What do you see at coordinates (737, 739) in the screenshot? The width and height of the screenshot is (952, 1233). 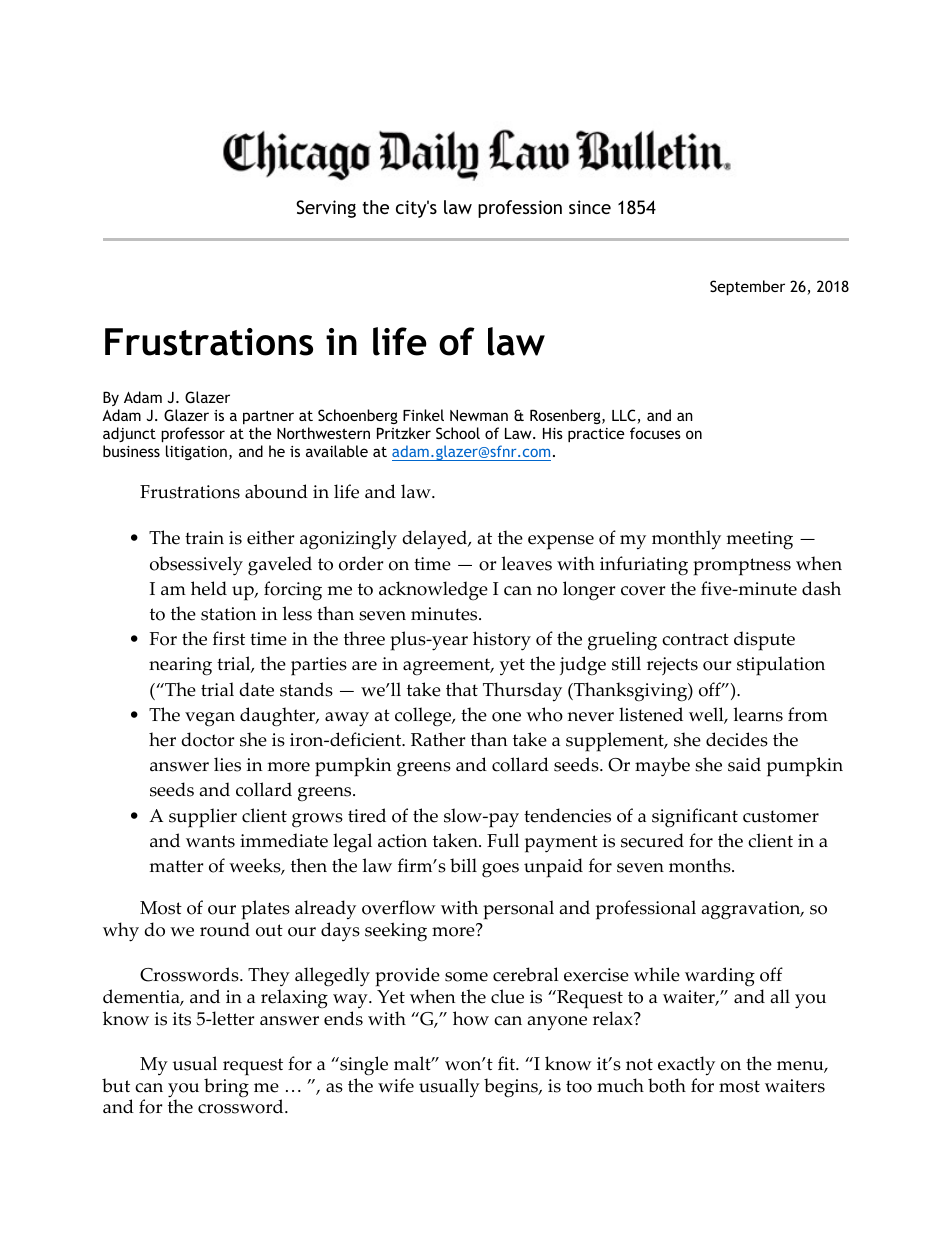 I see `decides` at bounding box center [737, 739].
